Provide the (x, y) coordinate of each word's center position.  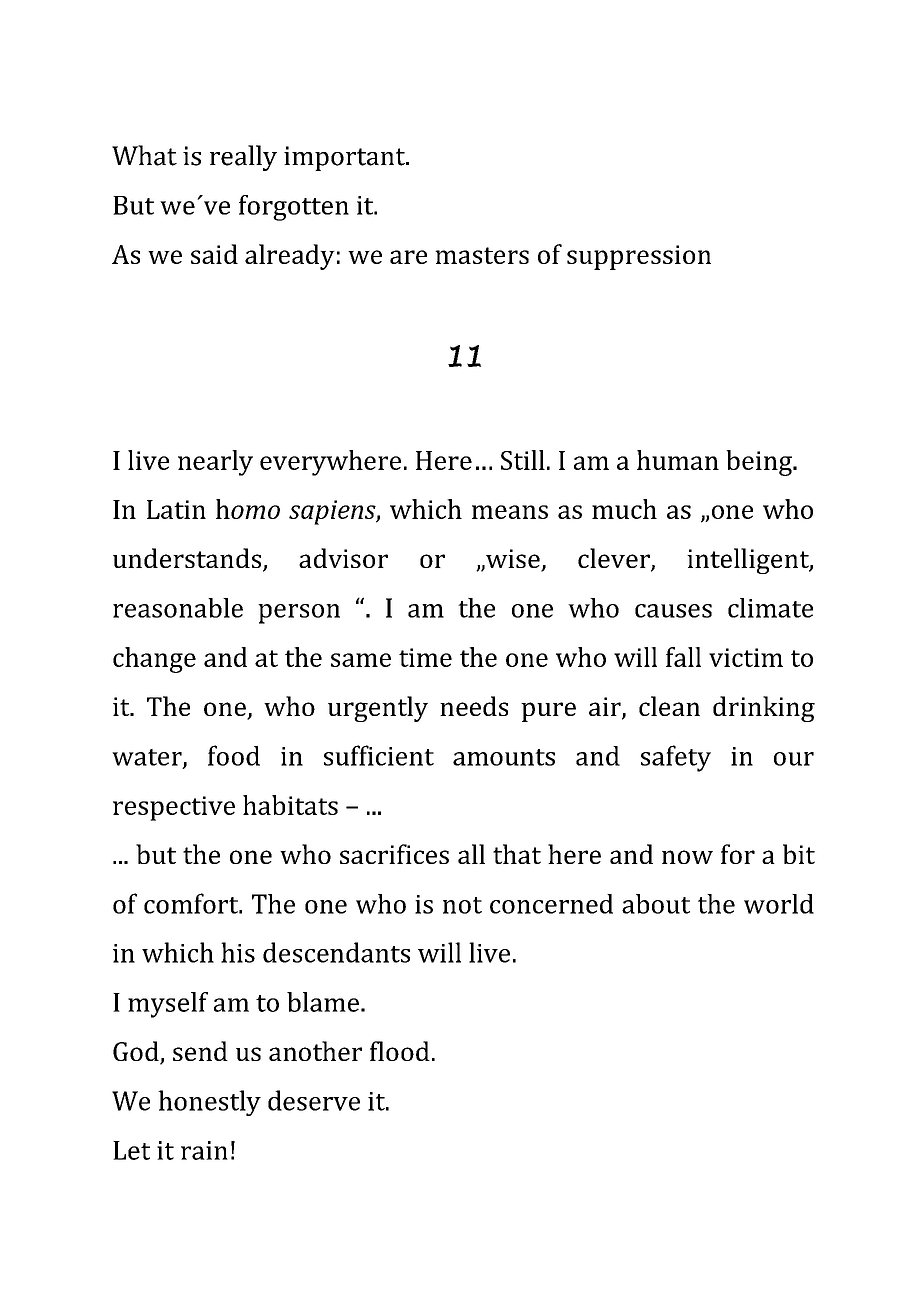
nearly (215, 463)
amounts (504, 757)
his (238, 952)
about (656, 904)
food (234, 755)
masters (482, 255)
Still (523, 460)
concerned (551, 904)
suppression (639, 257)
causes (673, 611)
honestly (209, 1103)
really (243, 158)
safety (676, 758)
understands (188, 559)
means (510, 512)
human (678, 460)
